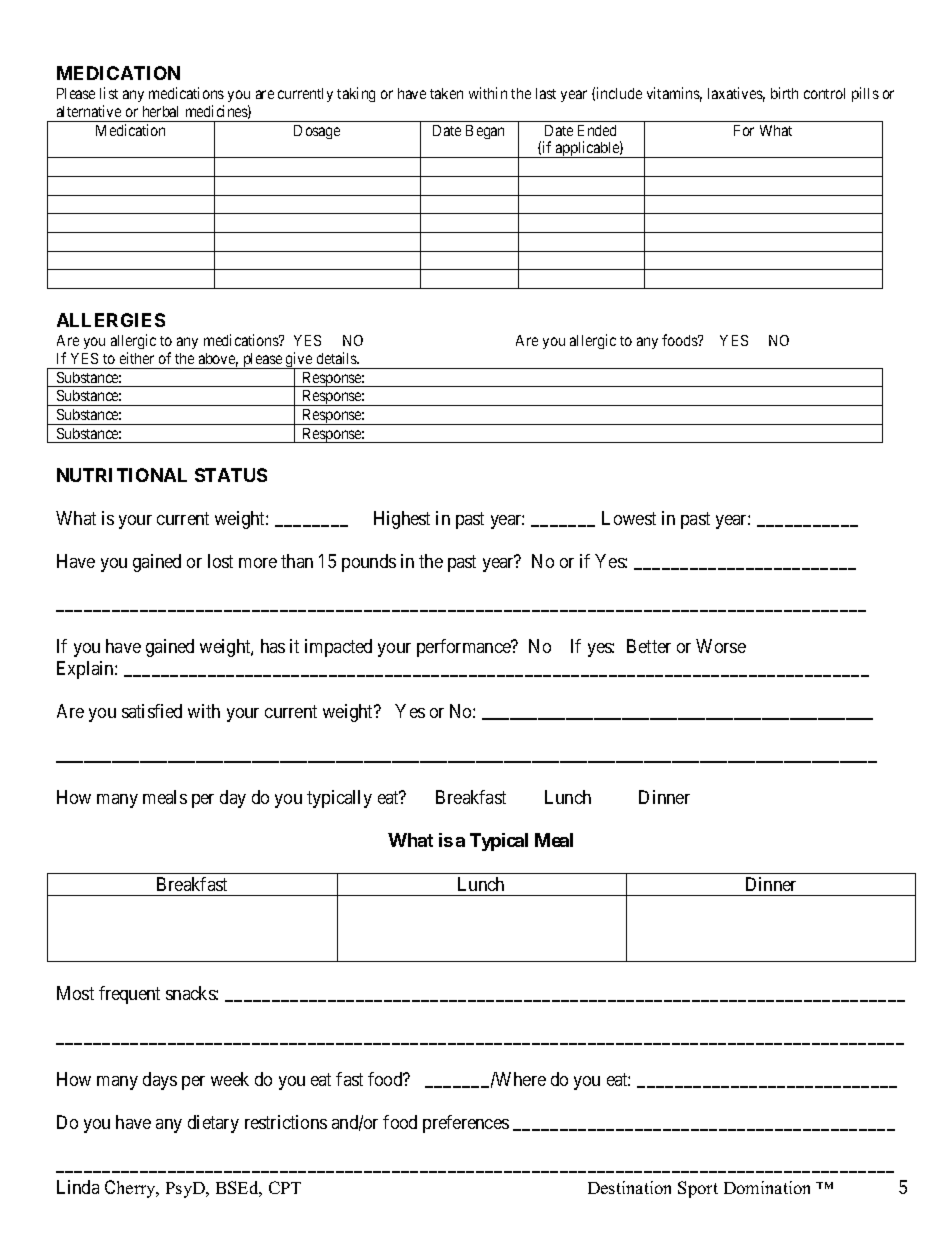 The width and height of the screenshot is (952, 1233). Describe the element at coordinates (213, 1124) in the screenshot. I see `dietary` at that location.
